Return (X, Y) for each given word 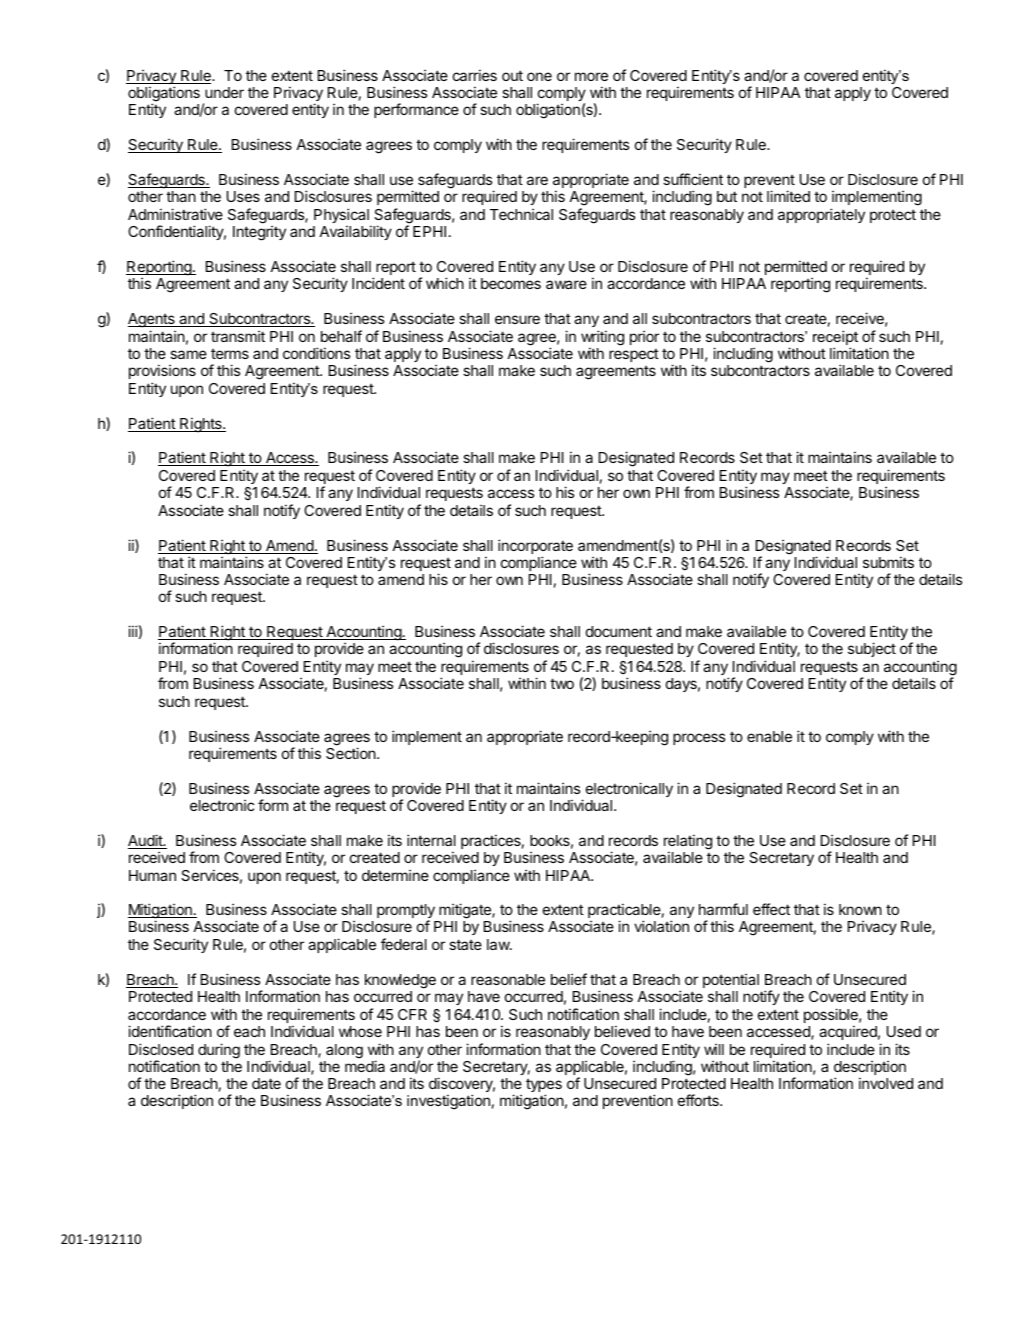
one (539, 76)
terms (230, 354)
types (544, 1087)
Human (152, 875)
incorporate (535, 548)
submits (888, 562)
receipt (835, 339)
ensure (517, 319)
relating (688, 843)
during (219, 1051)
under (224, 92)
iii (132, 631)
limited (788, 196)
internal (431, 840)
